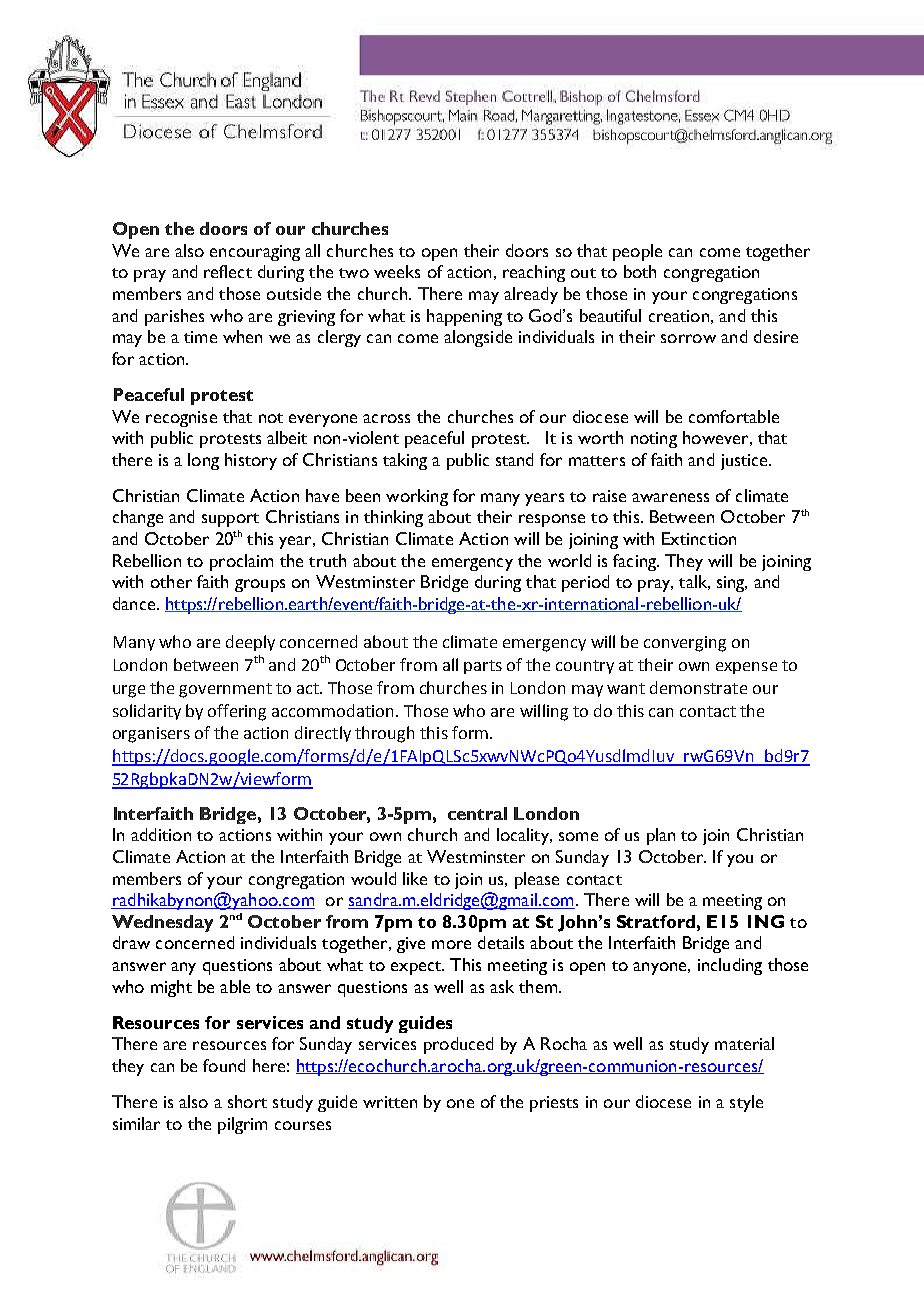 This page has height=1308, width=924. What do you see at coordinates (390, 1102) in the page?
I see `written` at bounding box center [390, 1102].
